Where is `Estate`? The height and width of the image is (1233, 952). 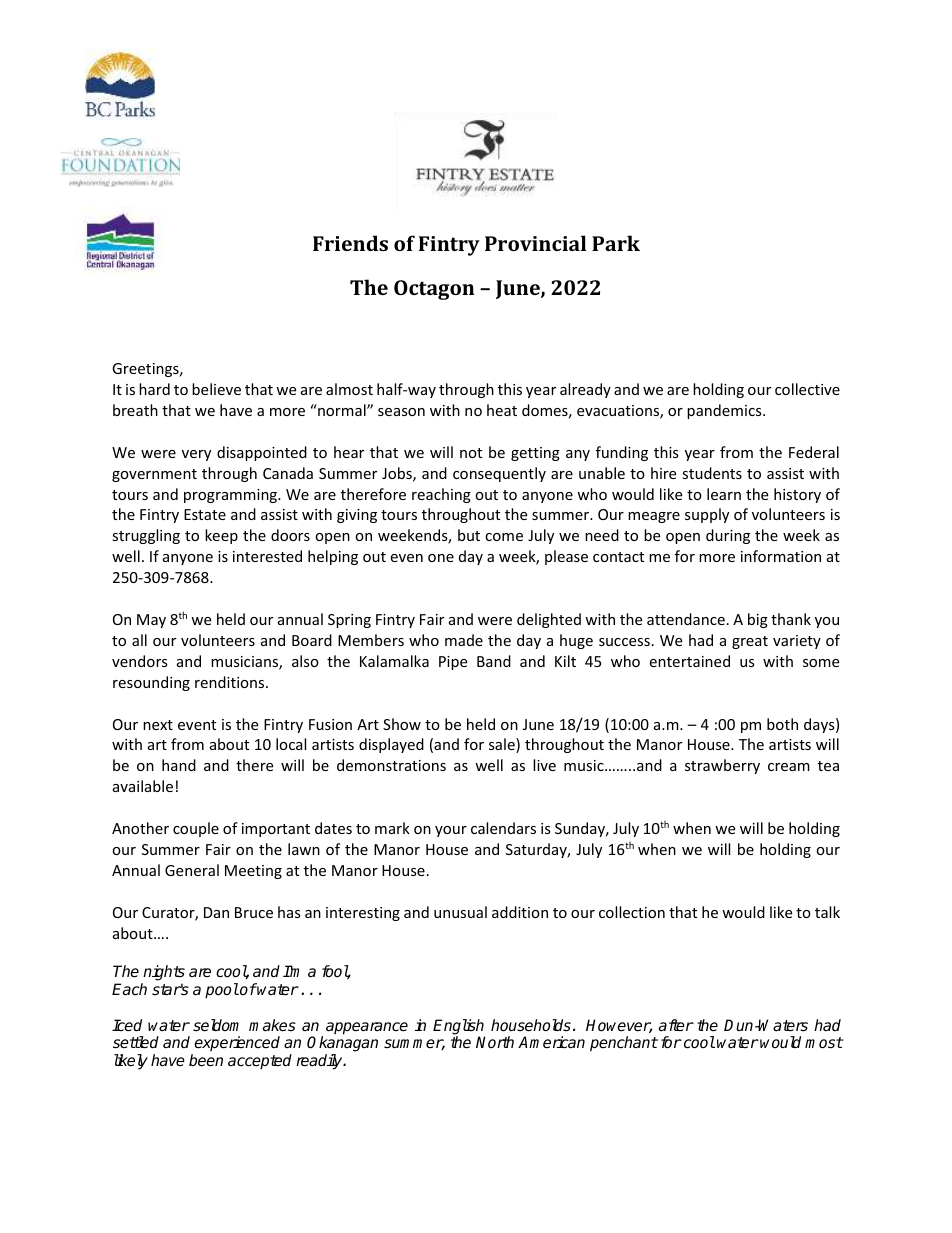
Estate is located at coordinates (205, 514).
